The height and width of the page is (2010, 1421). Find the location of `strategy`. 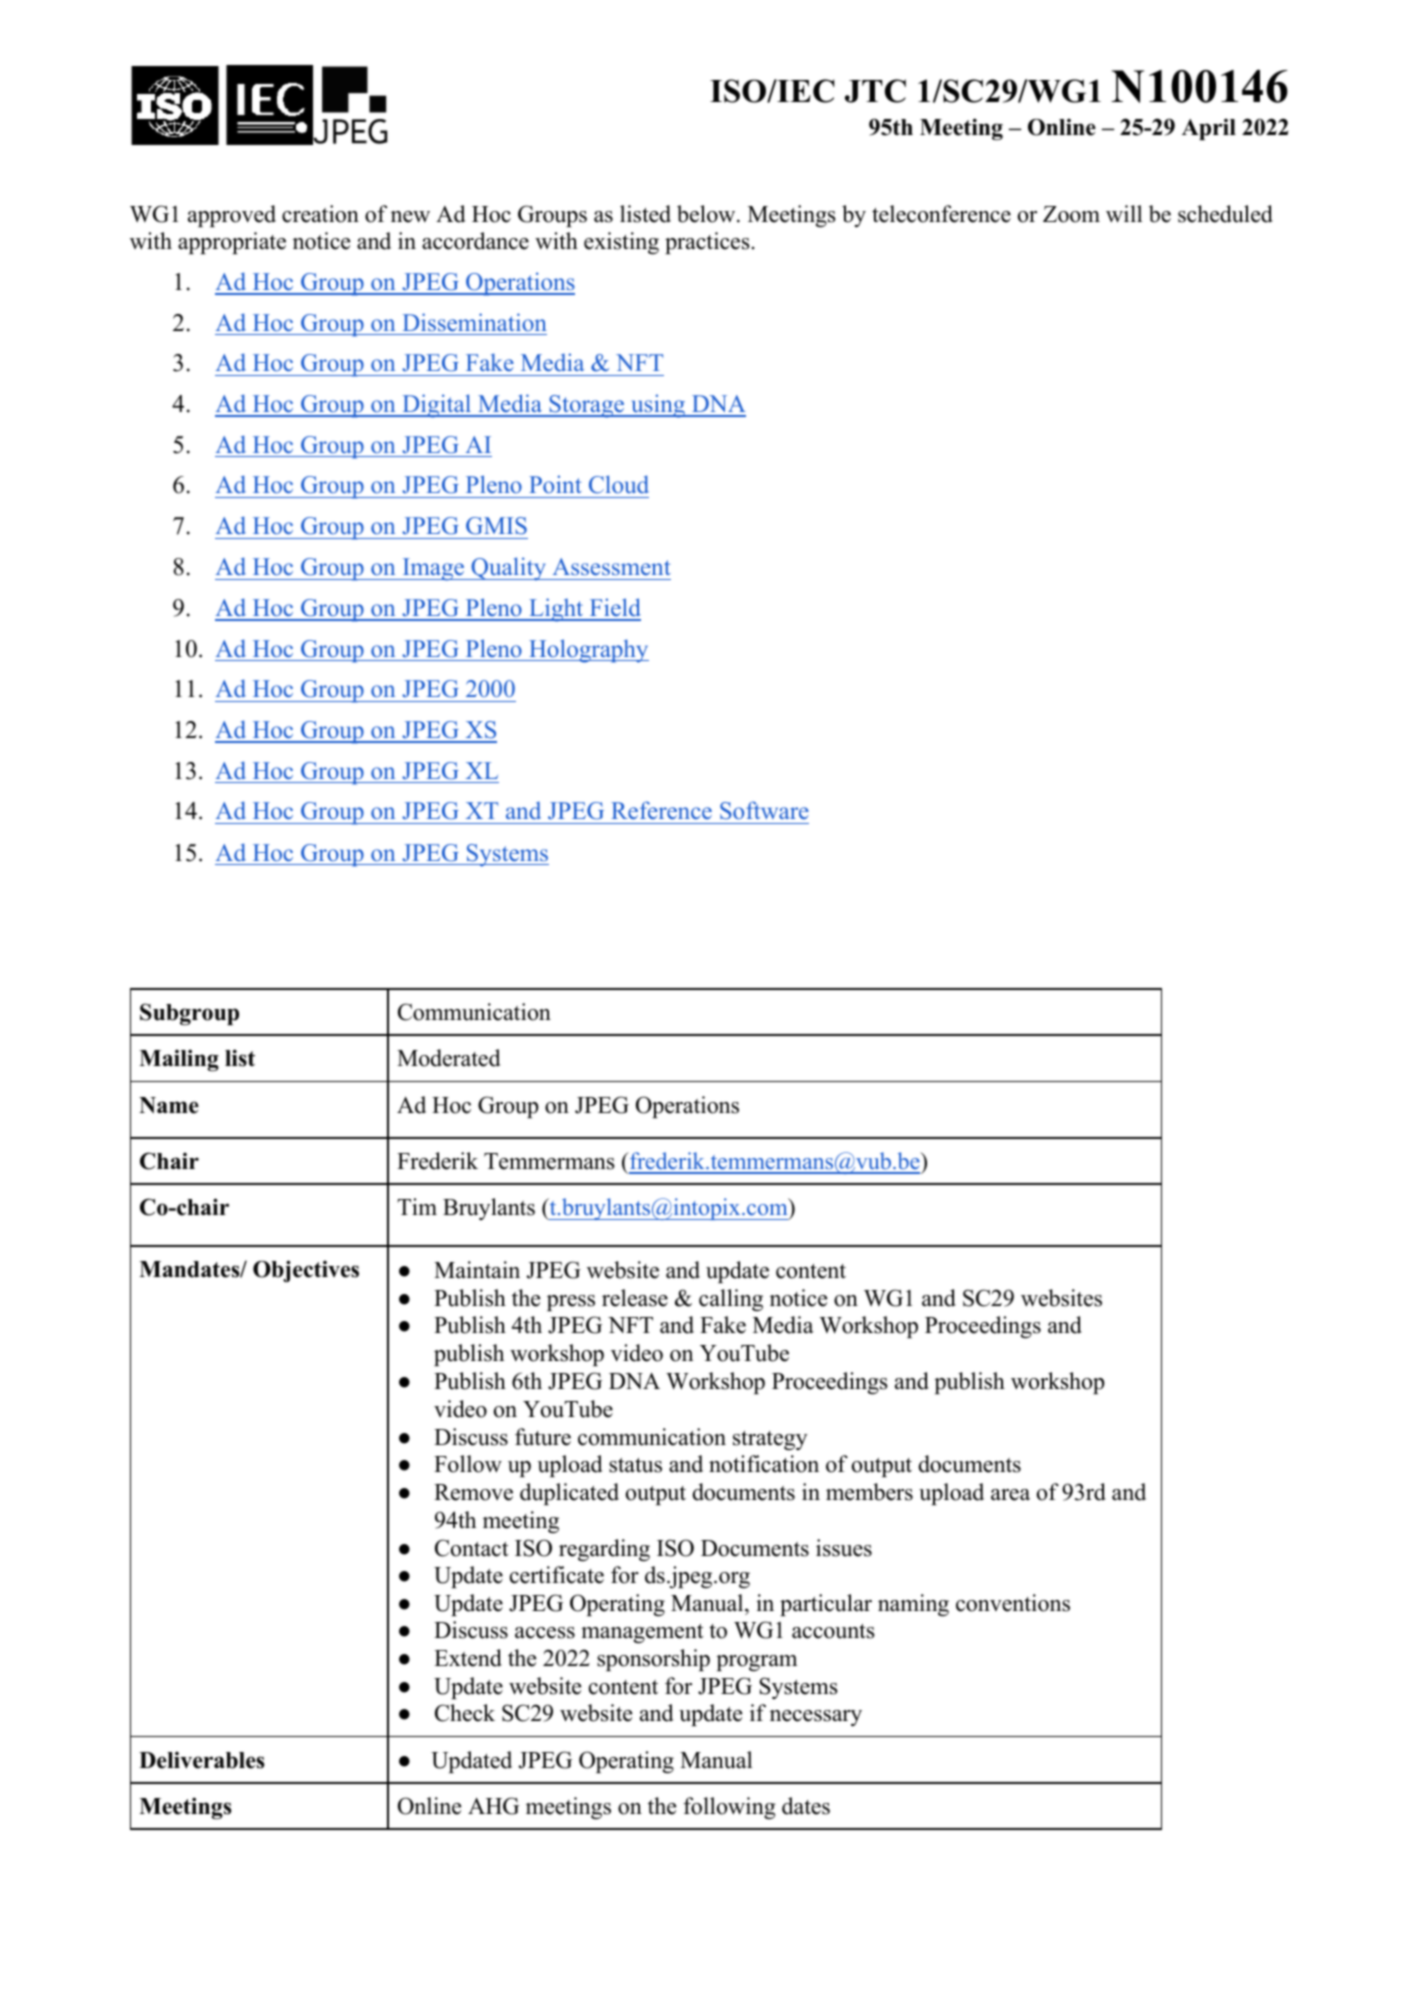

strategy is located at coordinates (770, 1440).
